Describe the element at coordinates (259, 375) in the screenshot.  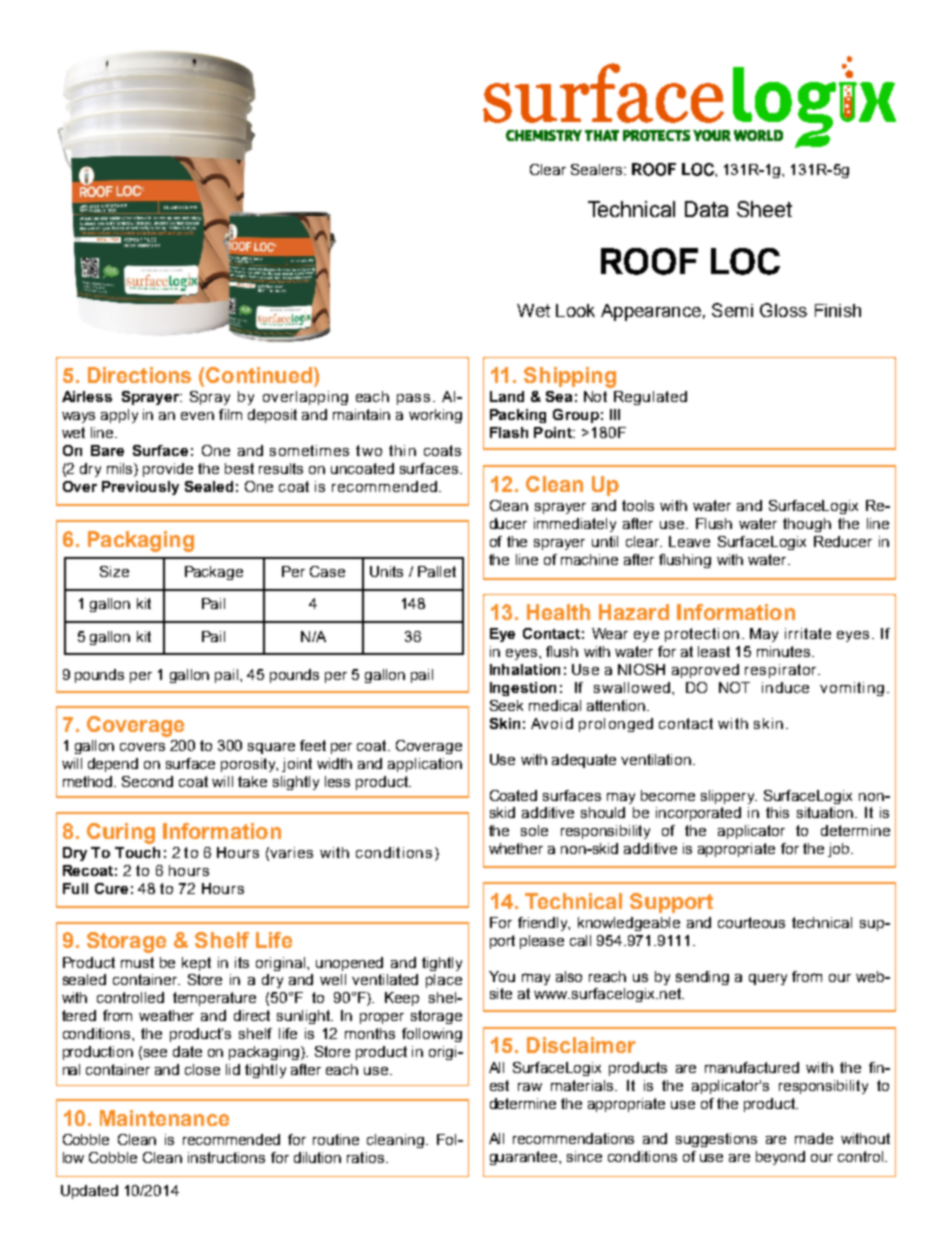
I see `Continued` at that location.
